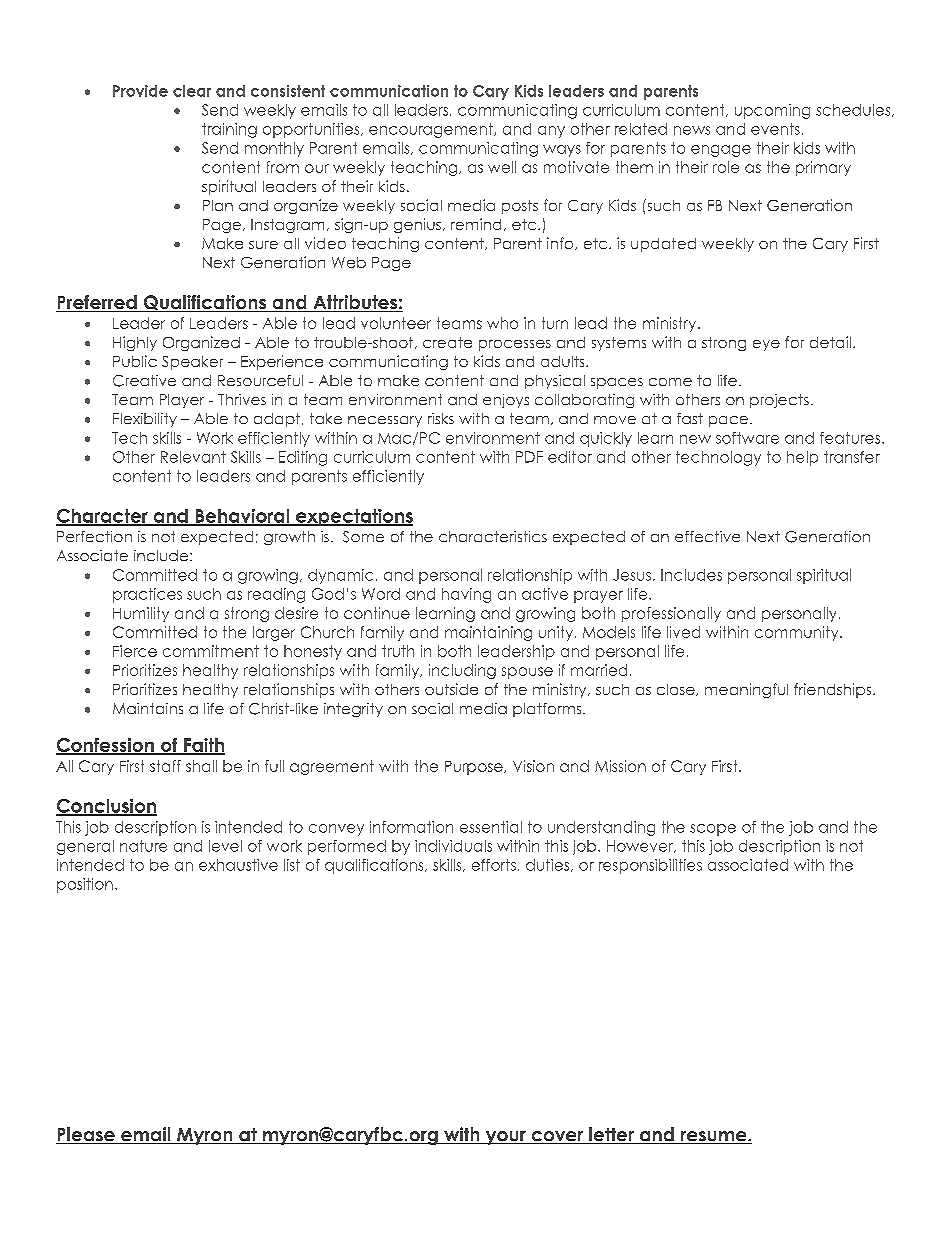 This image has width=952, height=1233. Describe the element at coordinates (192, 91) in the image. I see `clear` at that location.
